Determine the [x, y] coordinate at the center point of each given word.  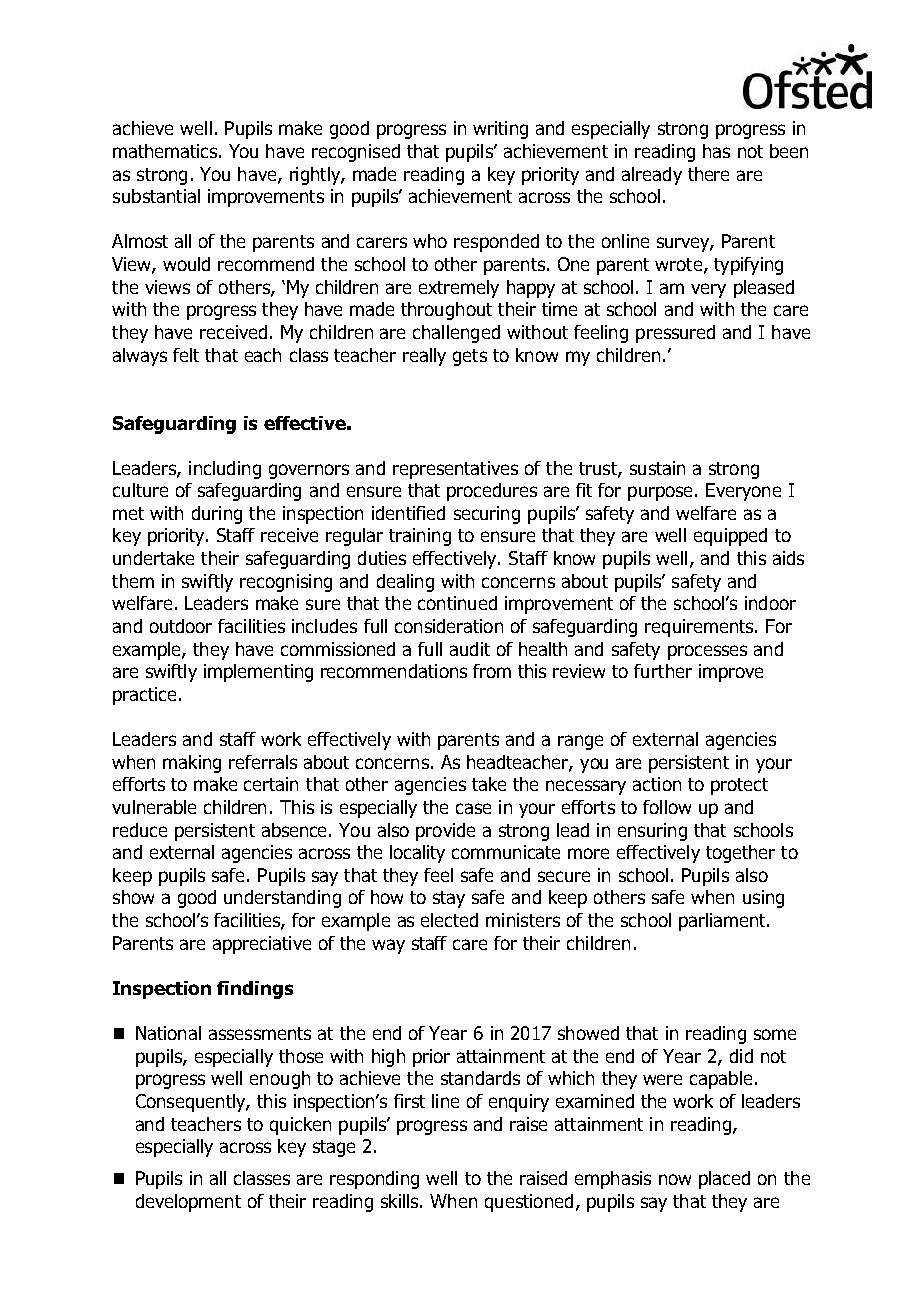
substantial [156, 196]
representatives [455, 470]
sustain [657, 468]
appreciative [262, 945]
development [188, 1203]
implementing [258, 673]
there [708, 174]
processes [707, 652]
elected [449, 920]
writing [500, 130]
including [225, 470]
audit [470, 649]
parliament [723, 922]
